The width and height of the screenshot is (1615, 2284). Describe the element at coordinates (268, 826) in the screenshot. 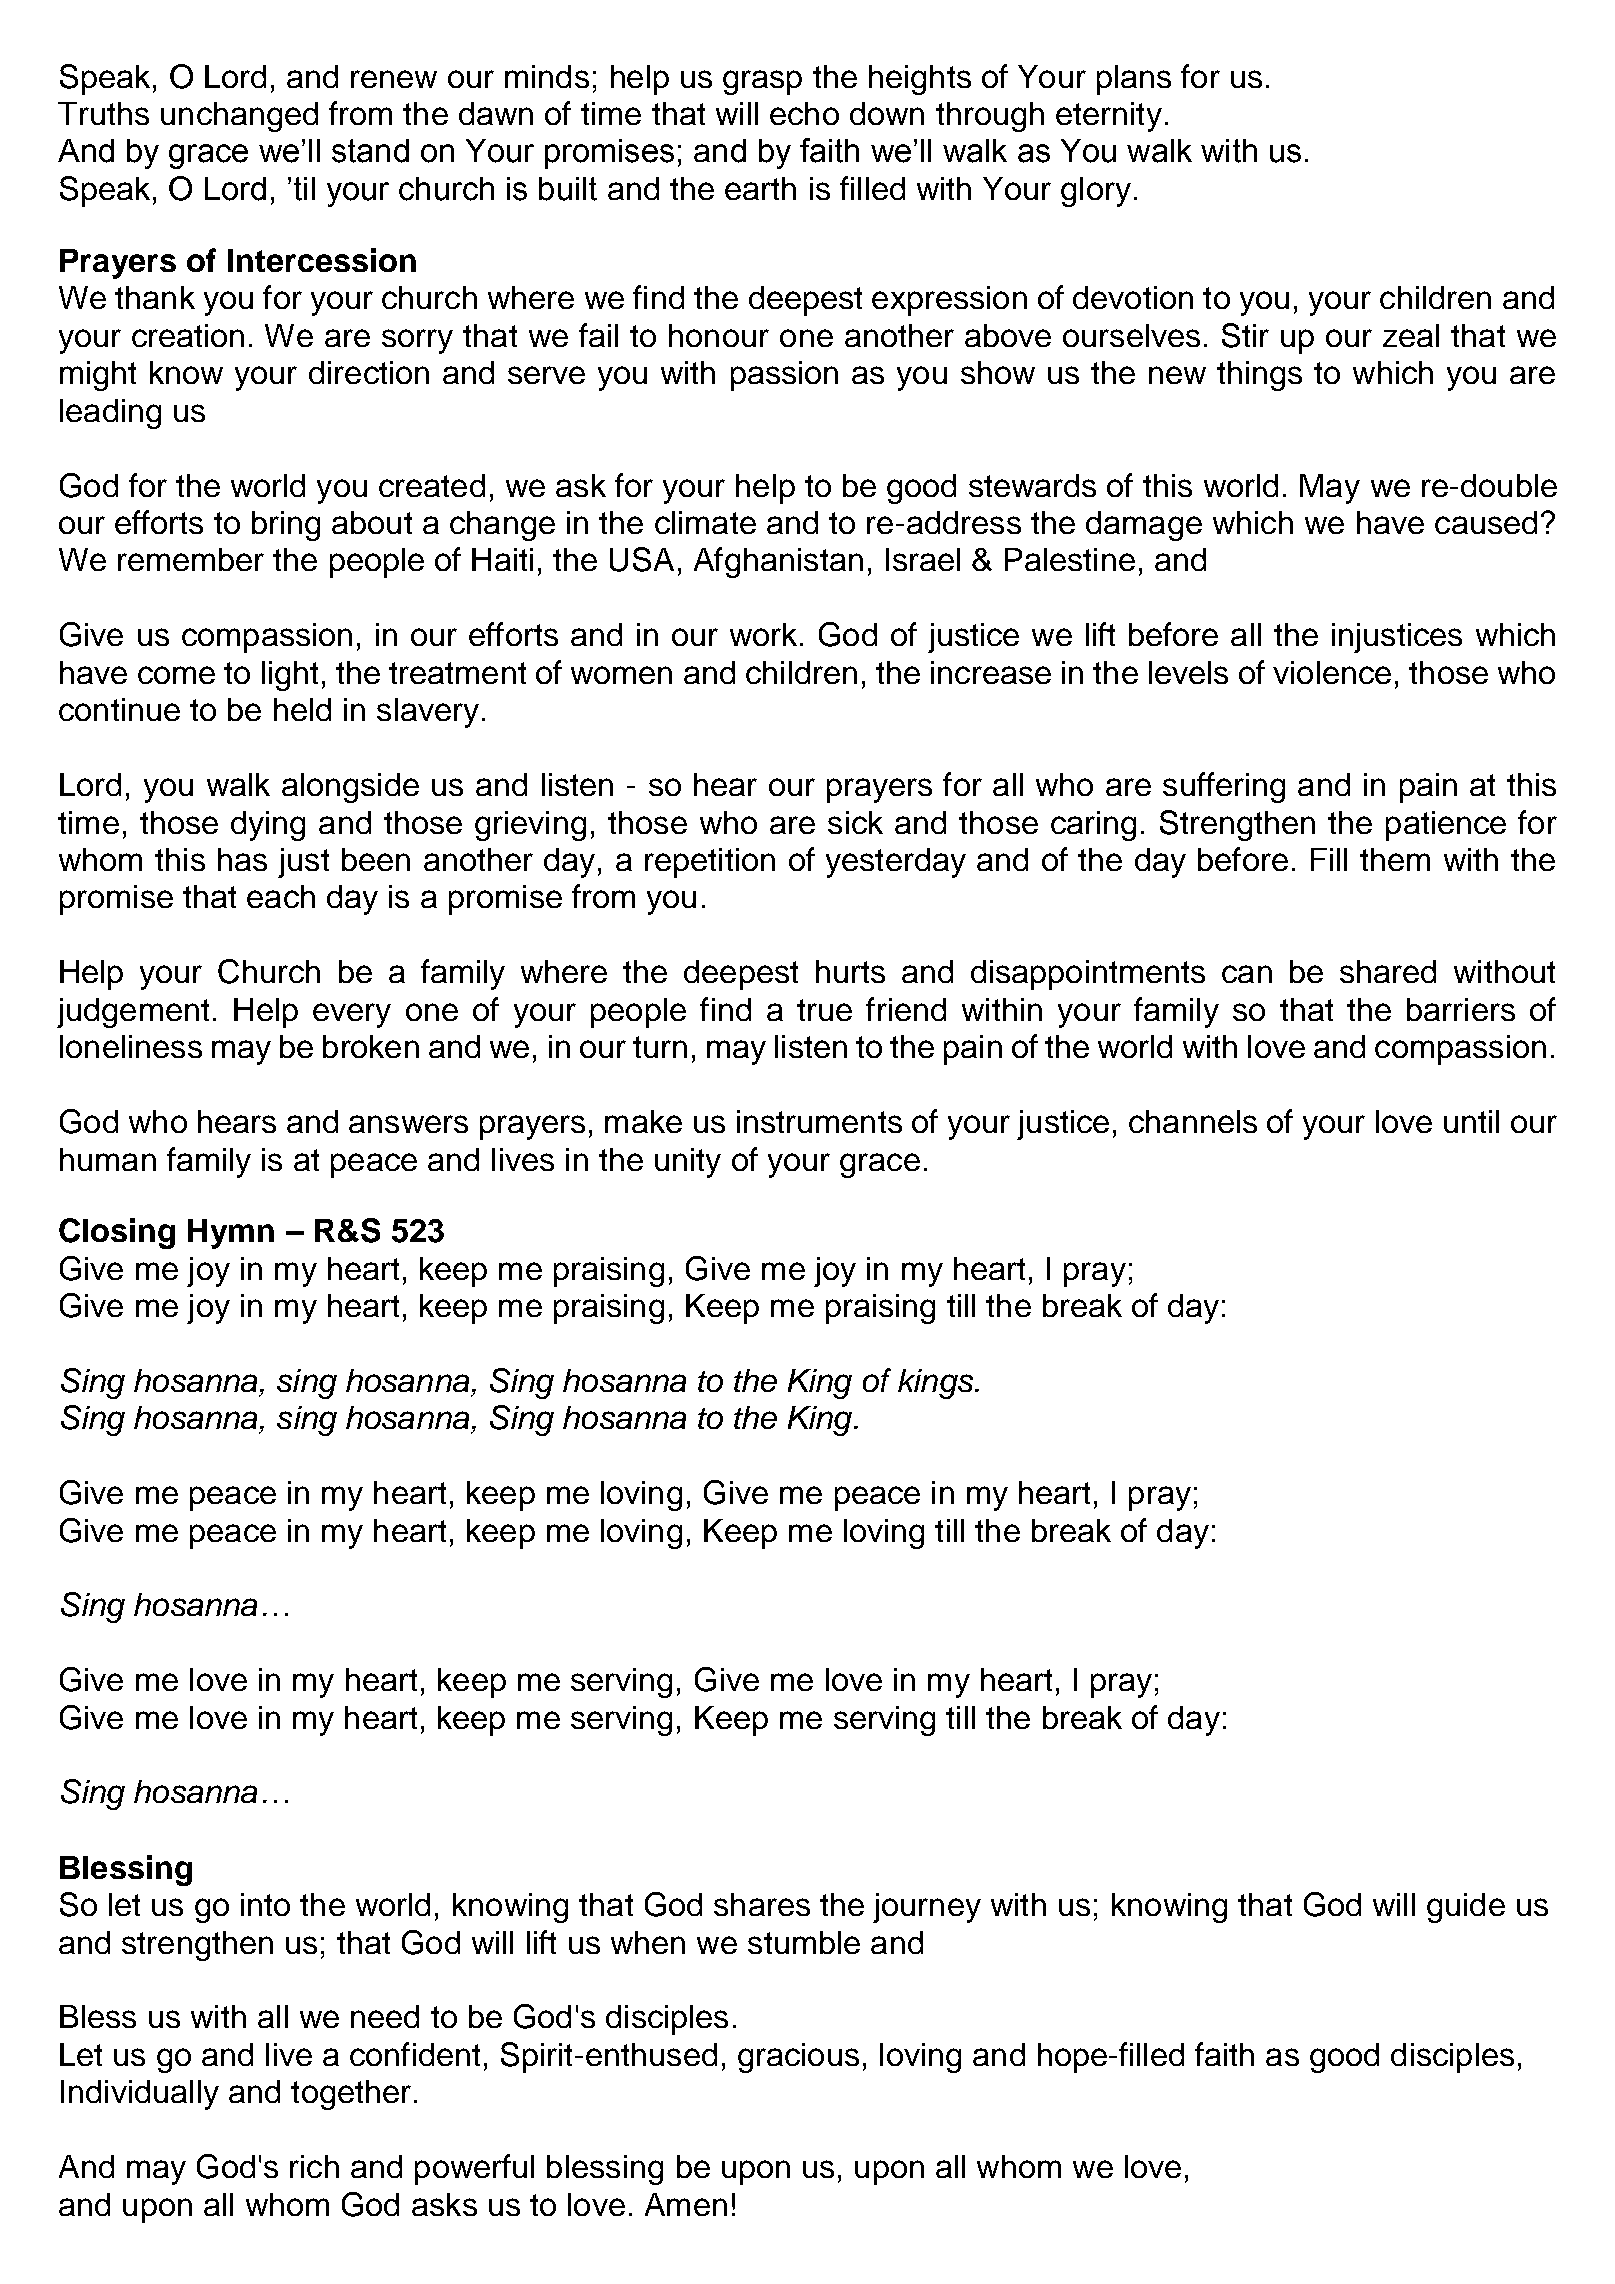

I see `dying` at that location.
